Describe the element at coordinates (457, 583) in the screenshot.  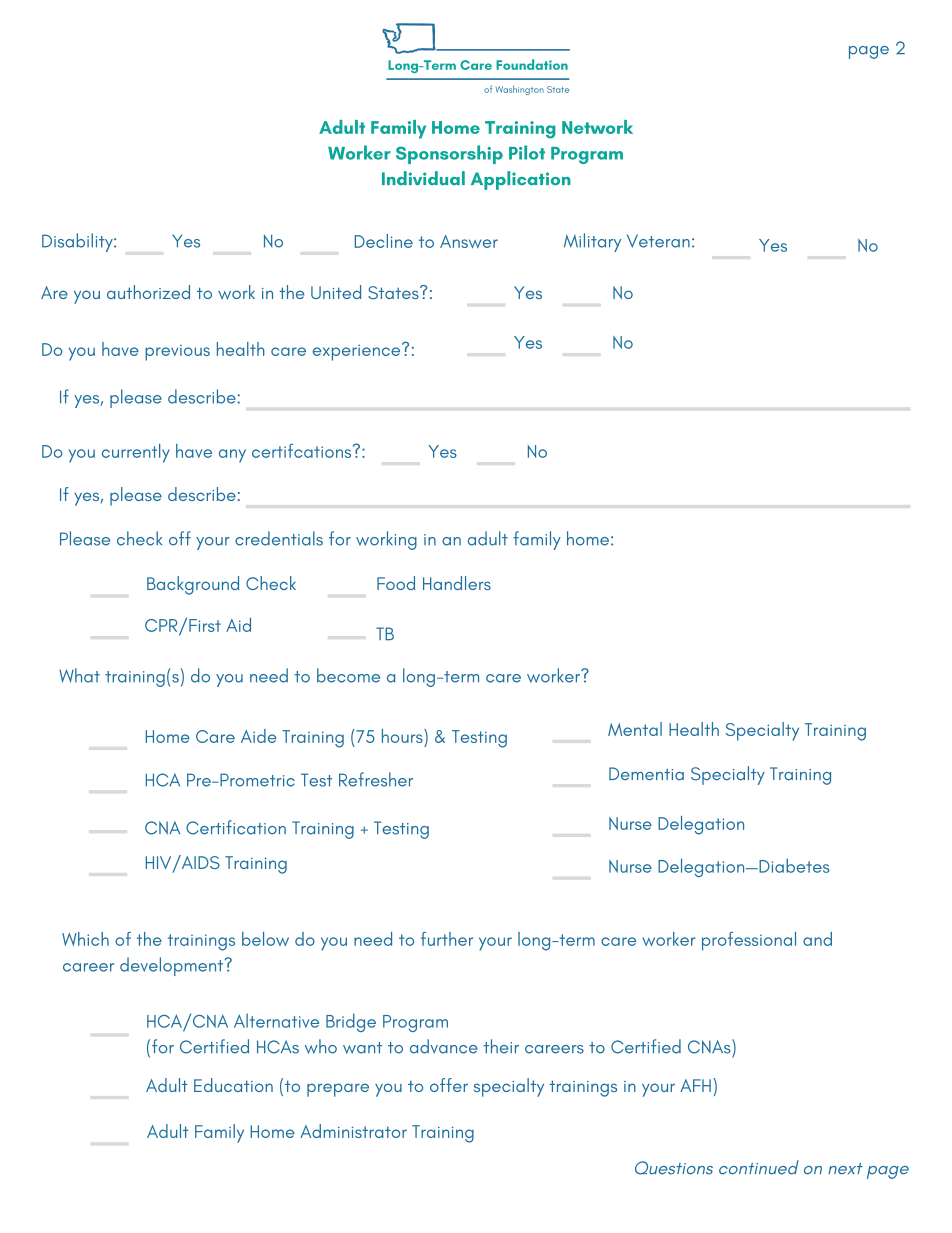
I see `Handlers` at that location.
